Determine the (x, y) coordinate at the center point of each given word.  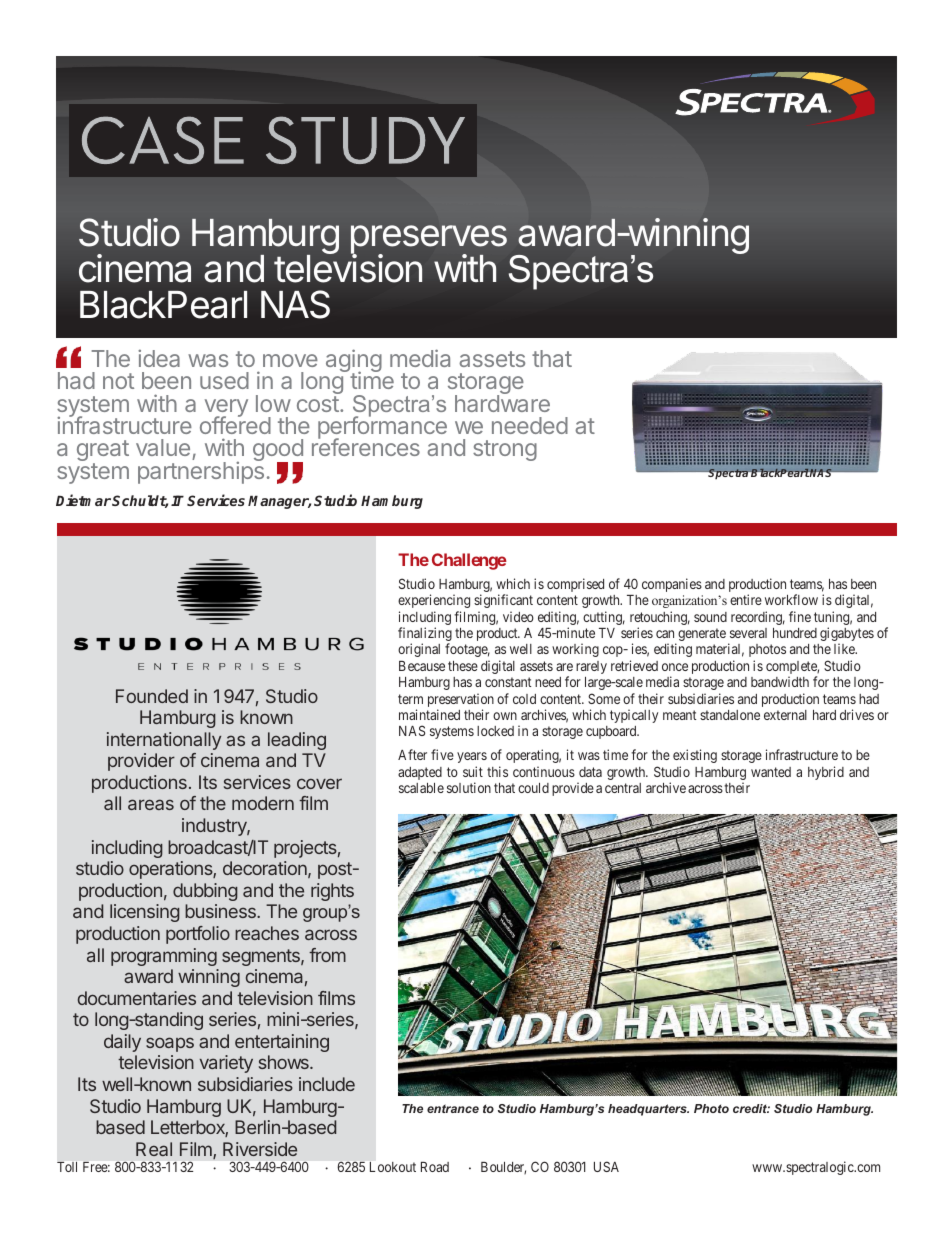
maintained (429, 714)
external (785, 715)
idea (159, 358)
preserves (429, 241)
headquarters (648, 1110)
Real (154, 1149)
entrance (453, 1108)
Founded (152, 696)
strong (505, 450)
